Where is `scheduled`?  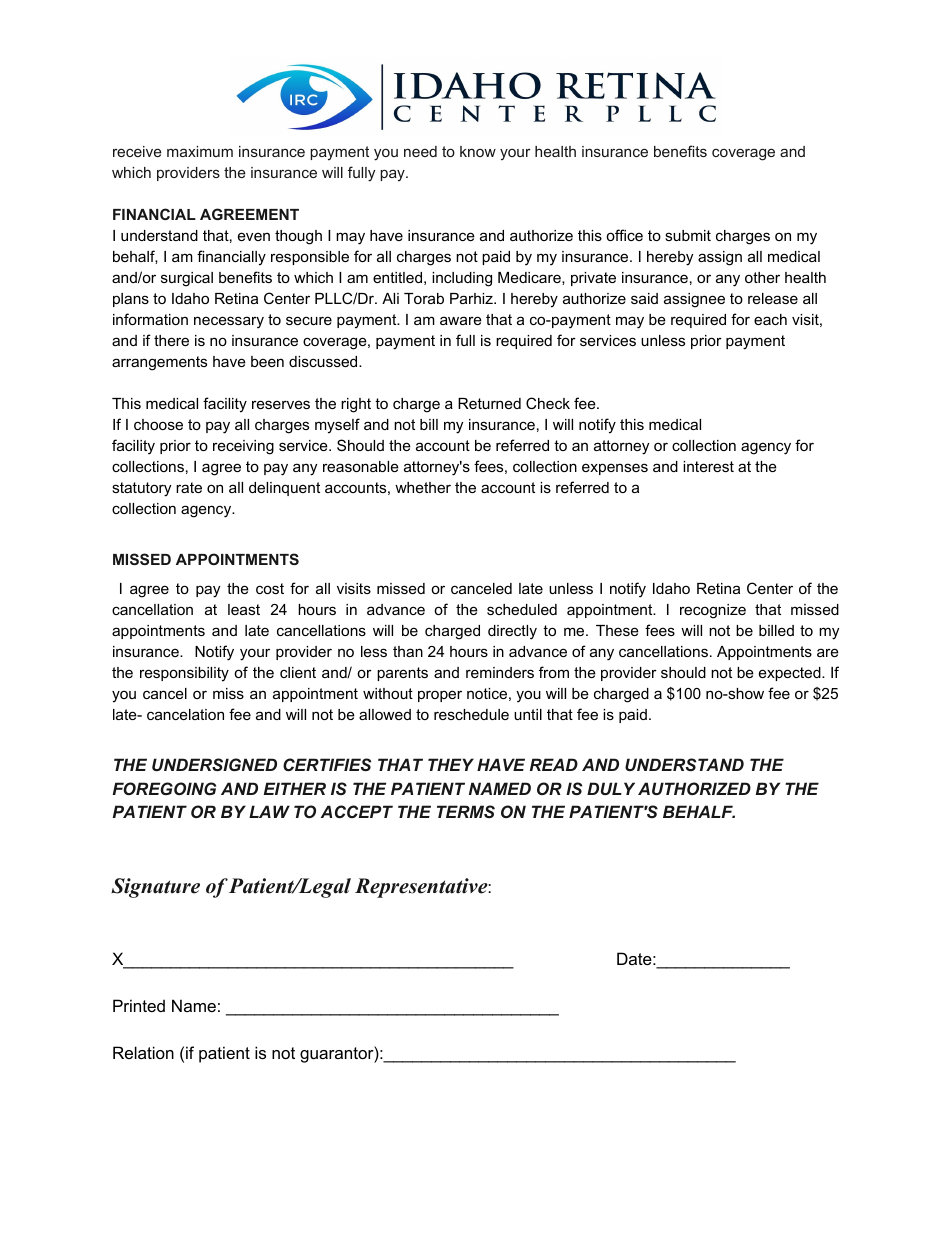
scheduled is located at coordinates (522, 609).
